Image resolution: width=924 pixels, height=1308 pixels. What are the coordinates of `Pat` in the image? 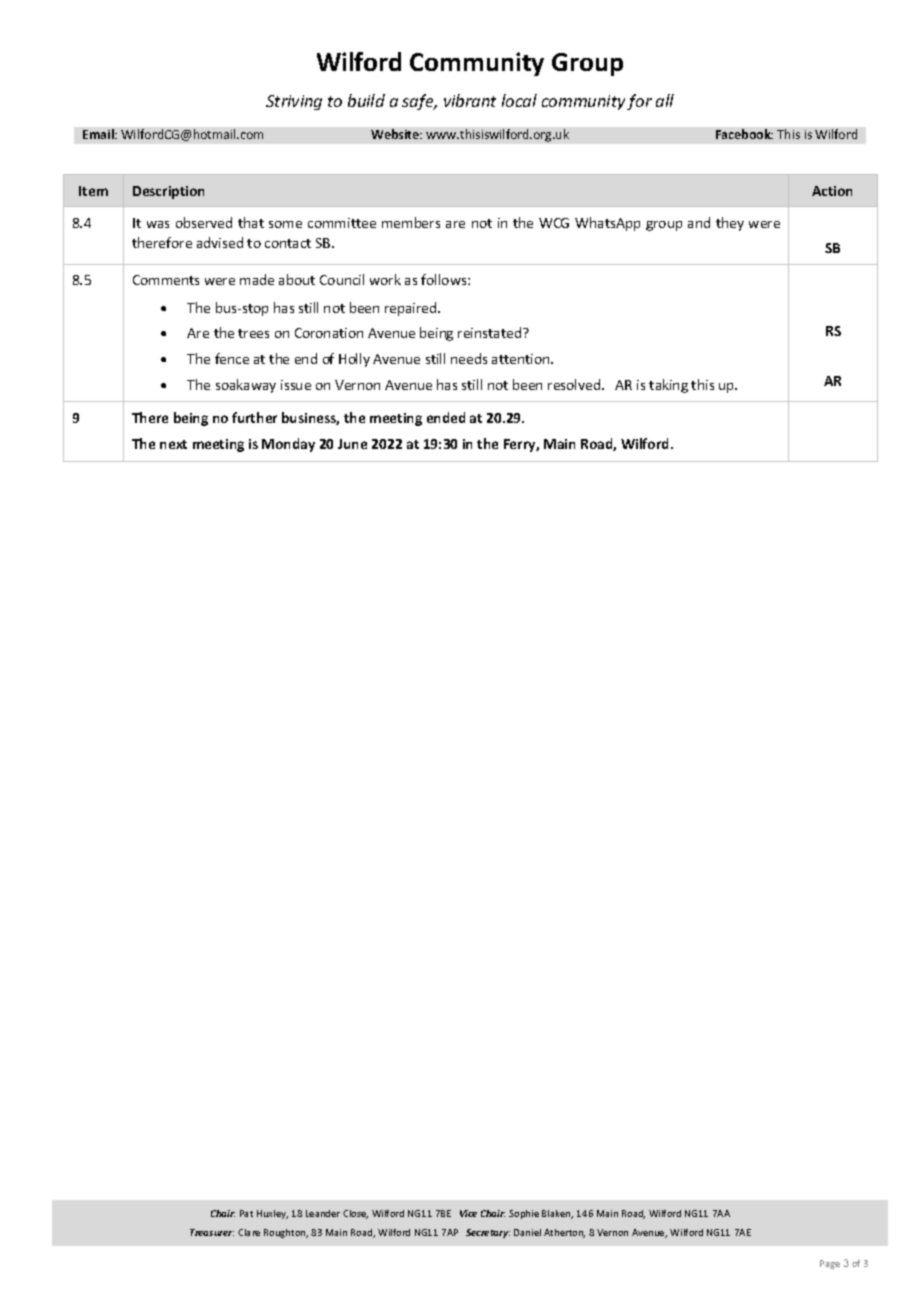 It's located at (246, 1213).
